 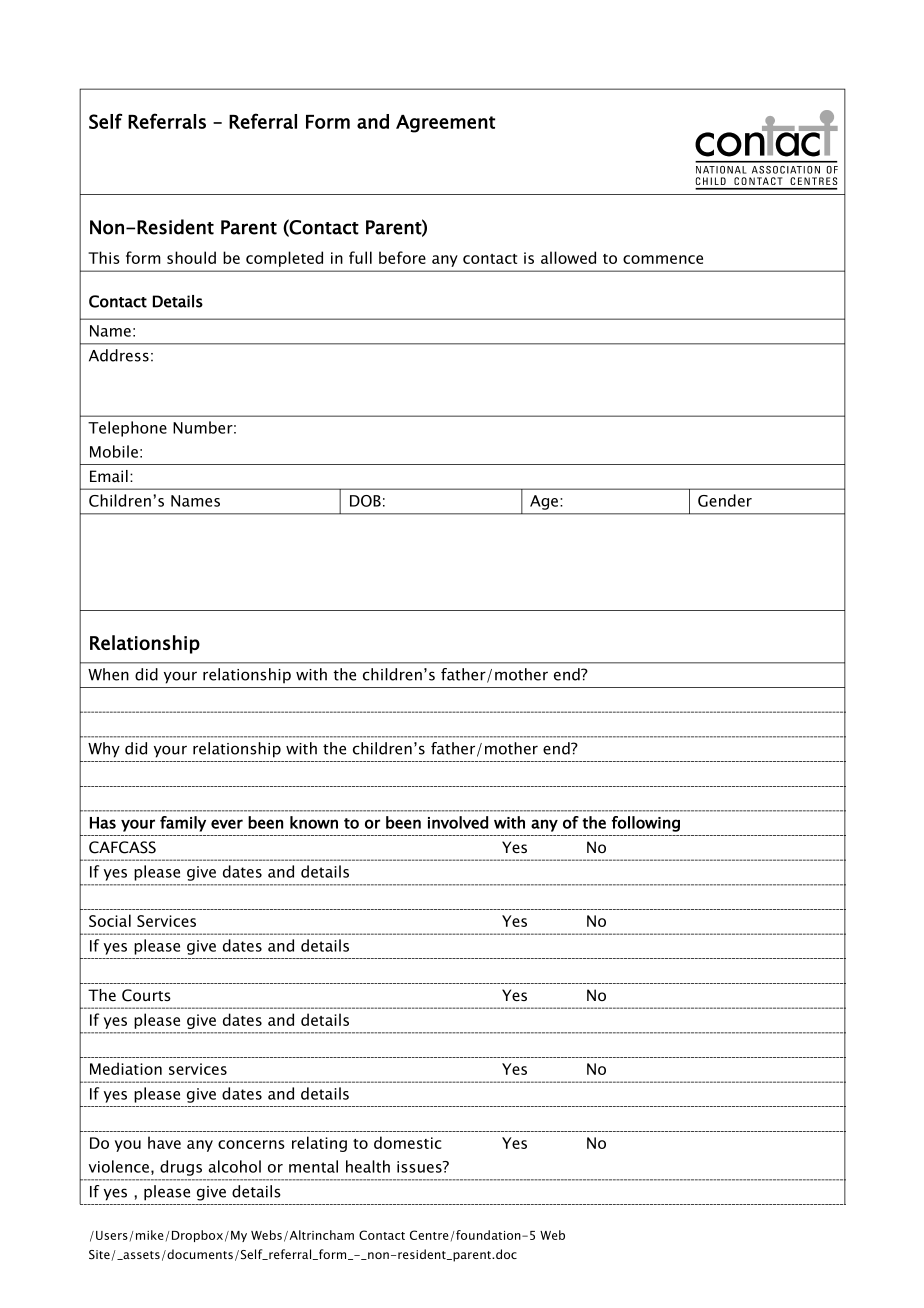 What do you see at coordinates (646, 824) in the document?
I see `following` at bounding box center [646, 824].
